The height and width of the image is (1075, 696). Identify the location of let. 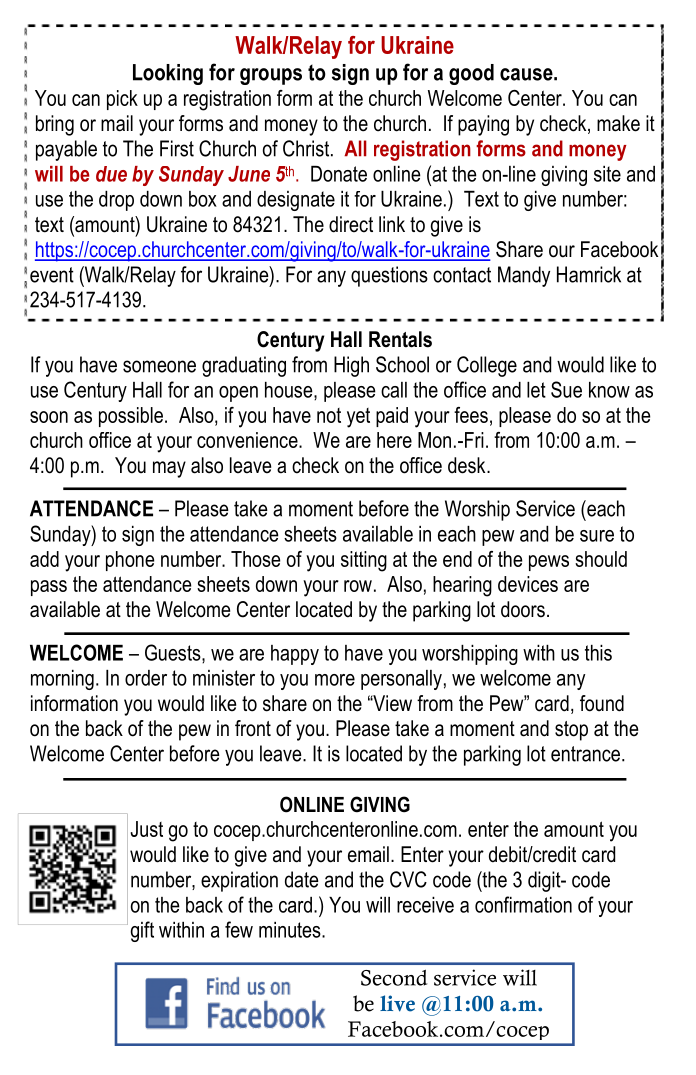
(536, 390).
